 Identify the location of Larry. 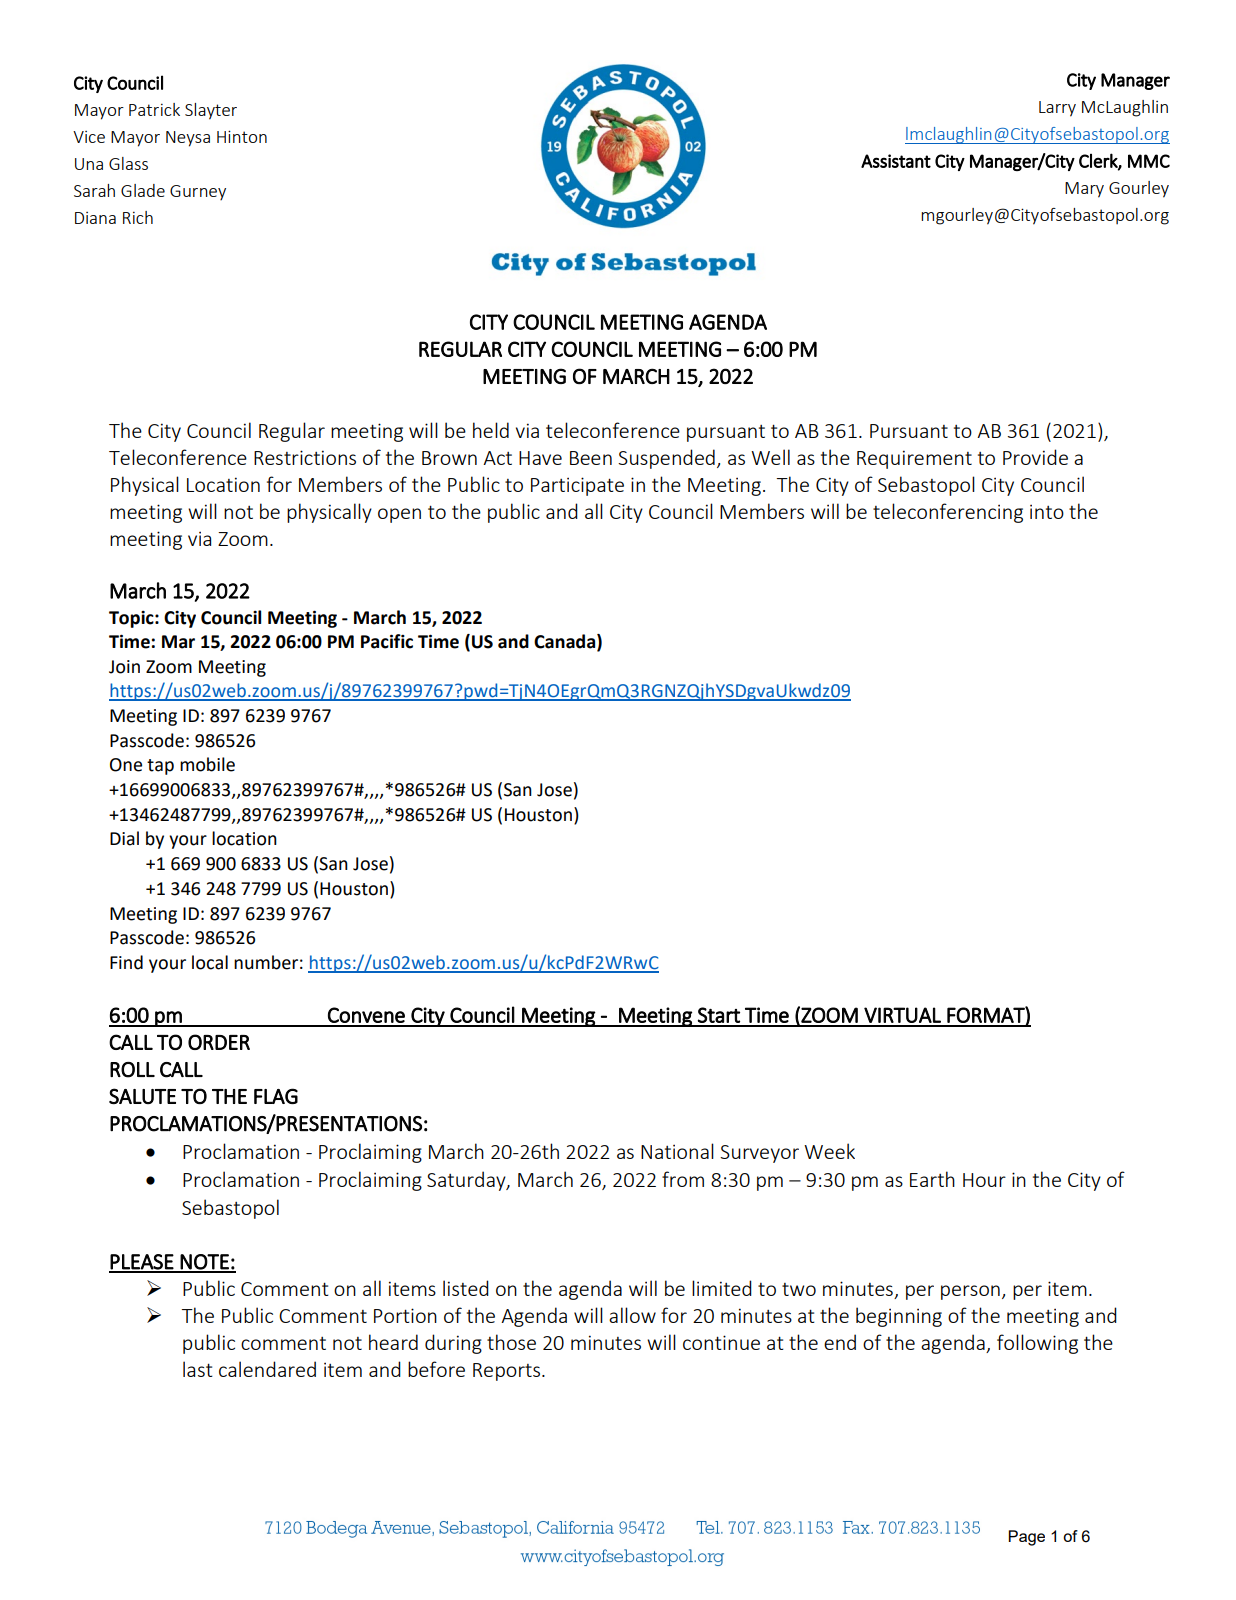
(1057, 109).
